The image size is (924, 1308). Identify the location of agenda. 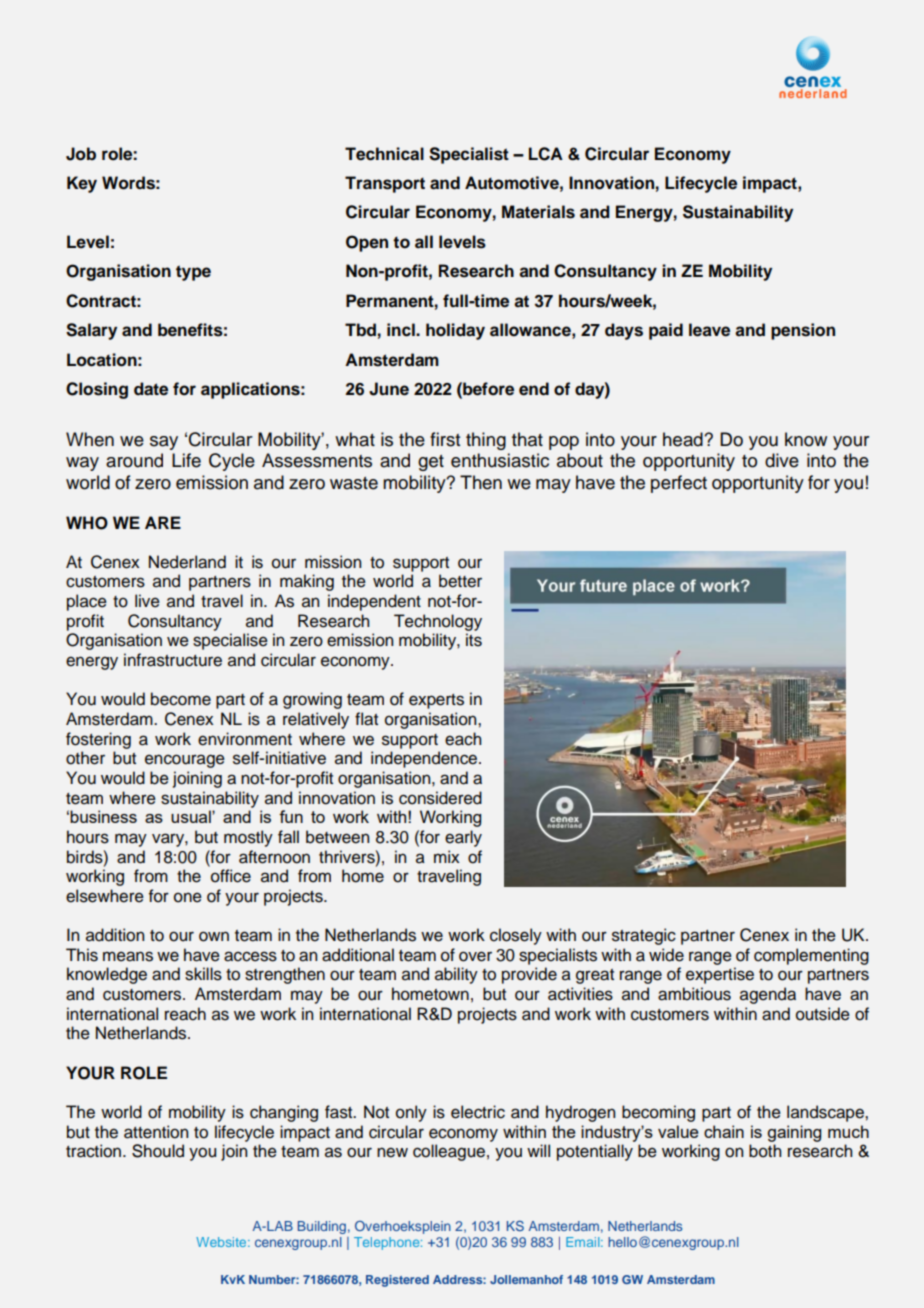
(768, 995).
